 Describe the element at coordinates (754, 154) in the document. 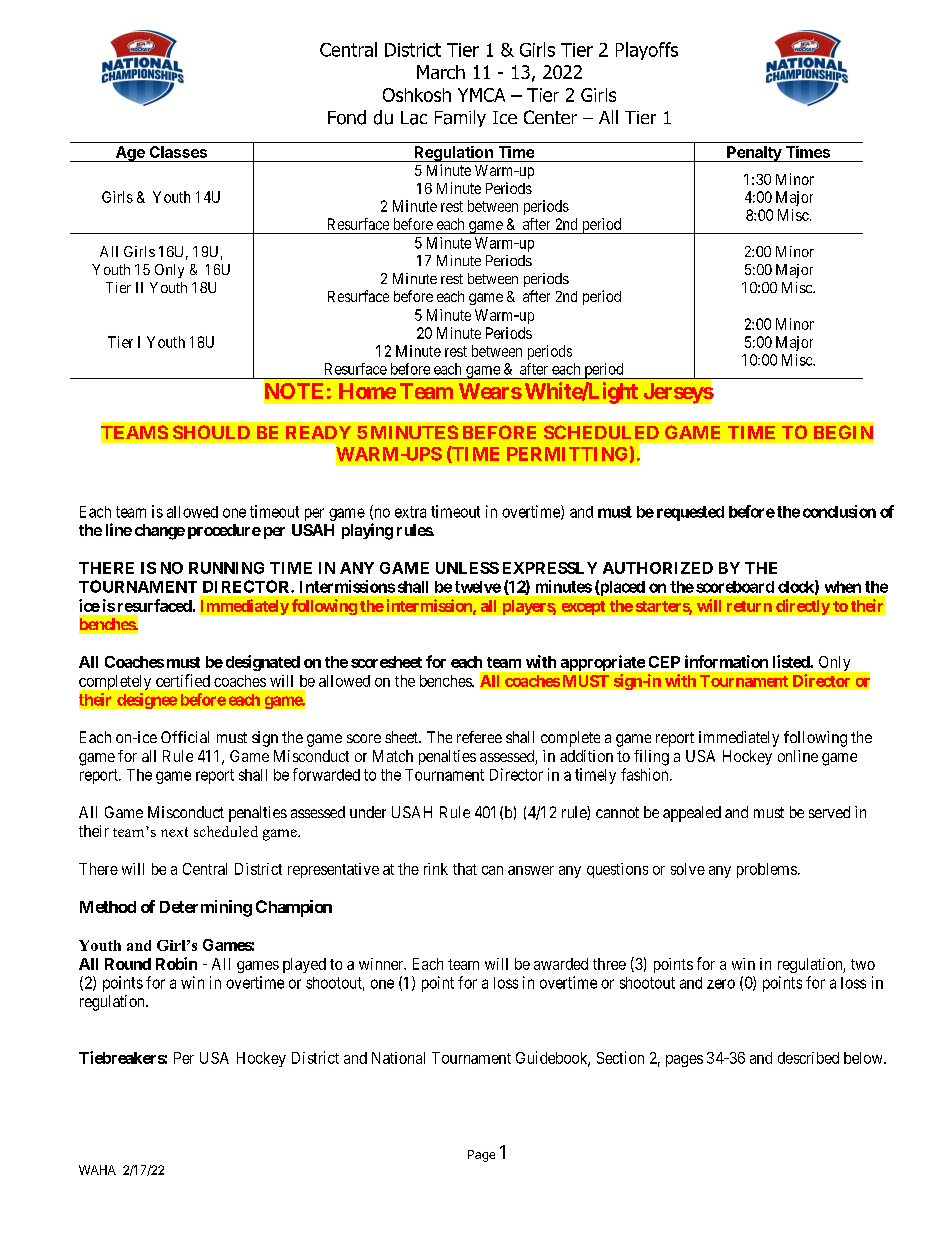

I see `Penalty` at that location.
